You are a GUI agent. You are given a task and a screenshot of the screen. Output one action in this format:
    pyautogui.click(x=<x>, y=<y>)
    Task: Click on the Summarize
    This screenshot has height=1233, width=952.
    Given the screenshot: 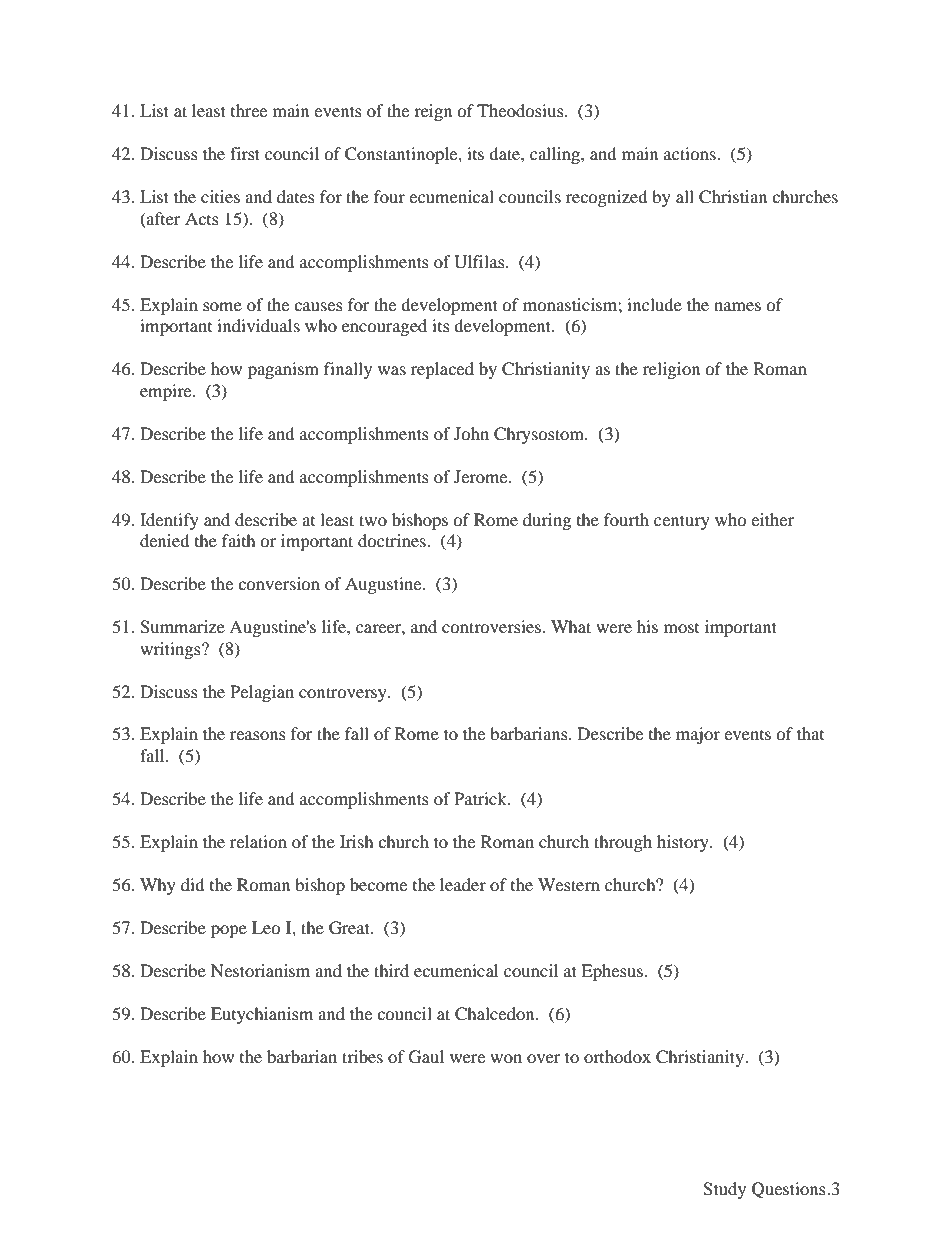 What is the action you would take?
    pyautogui.click(x=182, y=627)
